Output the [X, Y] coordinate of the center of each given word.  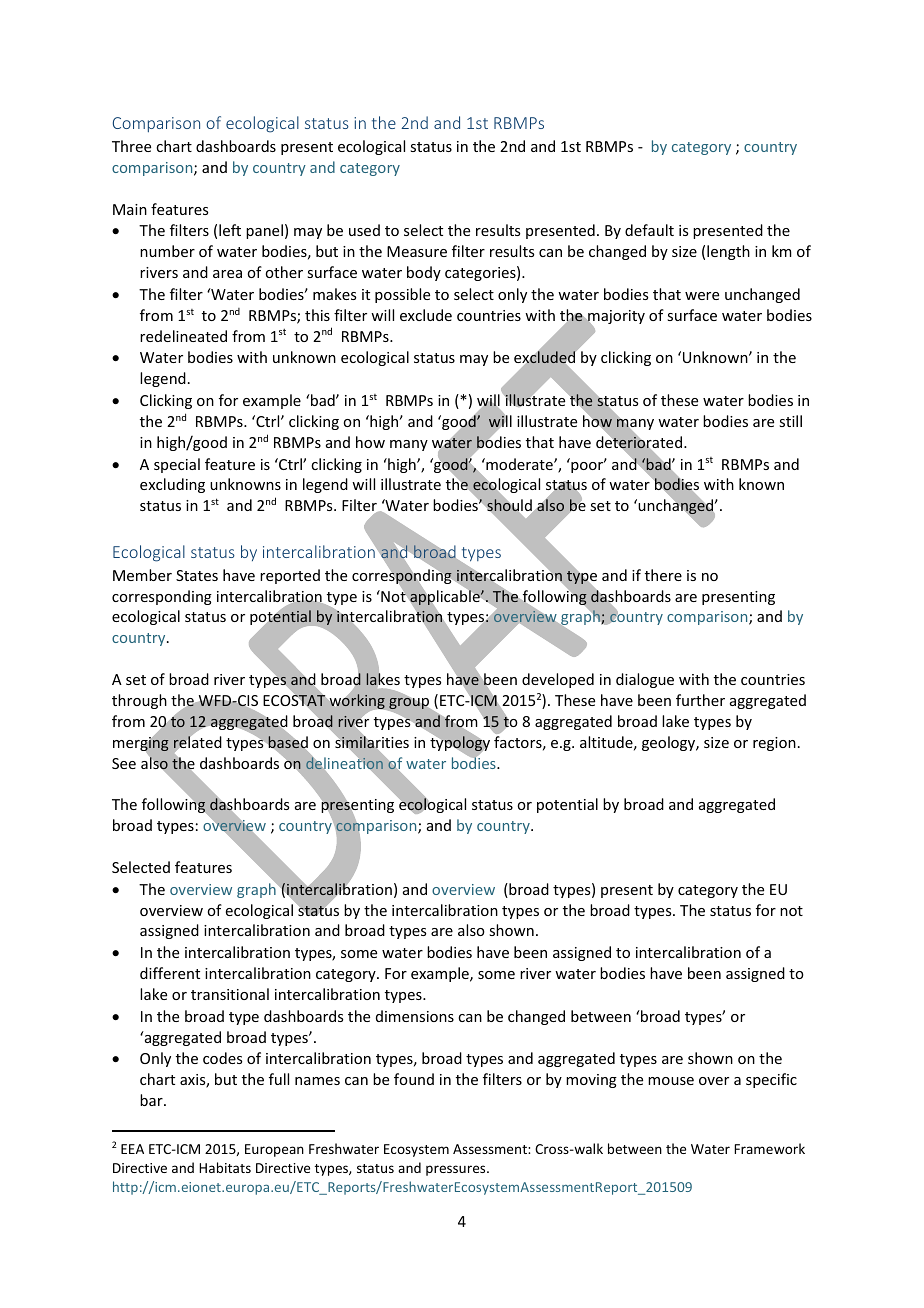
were [702, 296]
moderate [519, 464]
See [124, 763]
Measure [417, 251]
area [227, 274]
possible [402, 295]
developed [558, 680]
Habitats [225, 1167]
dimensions [415, 1016]
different [170, 973]
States [197, 575]
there [663, 575]
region [774, 744]
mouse [671, 1081]
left [230, 230]
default [649, 230]
